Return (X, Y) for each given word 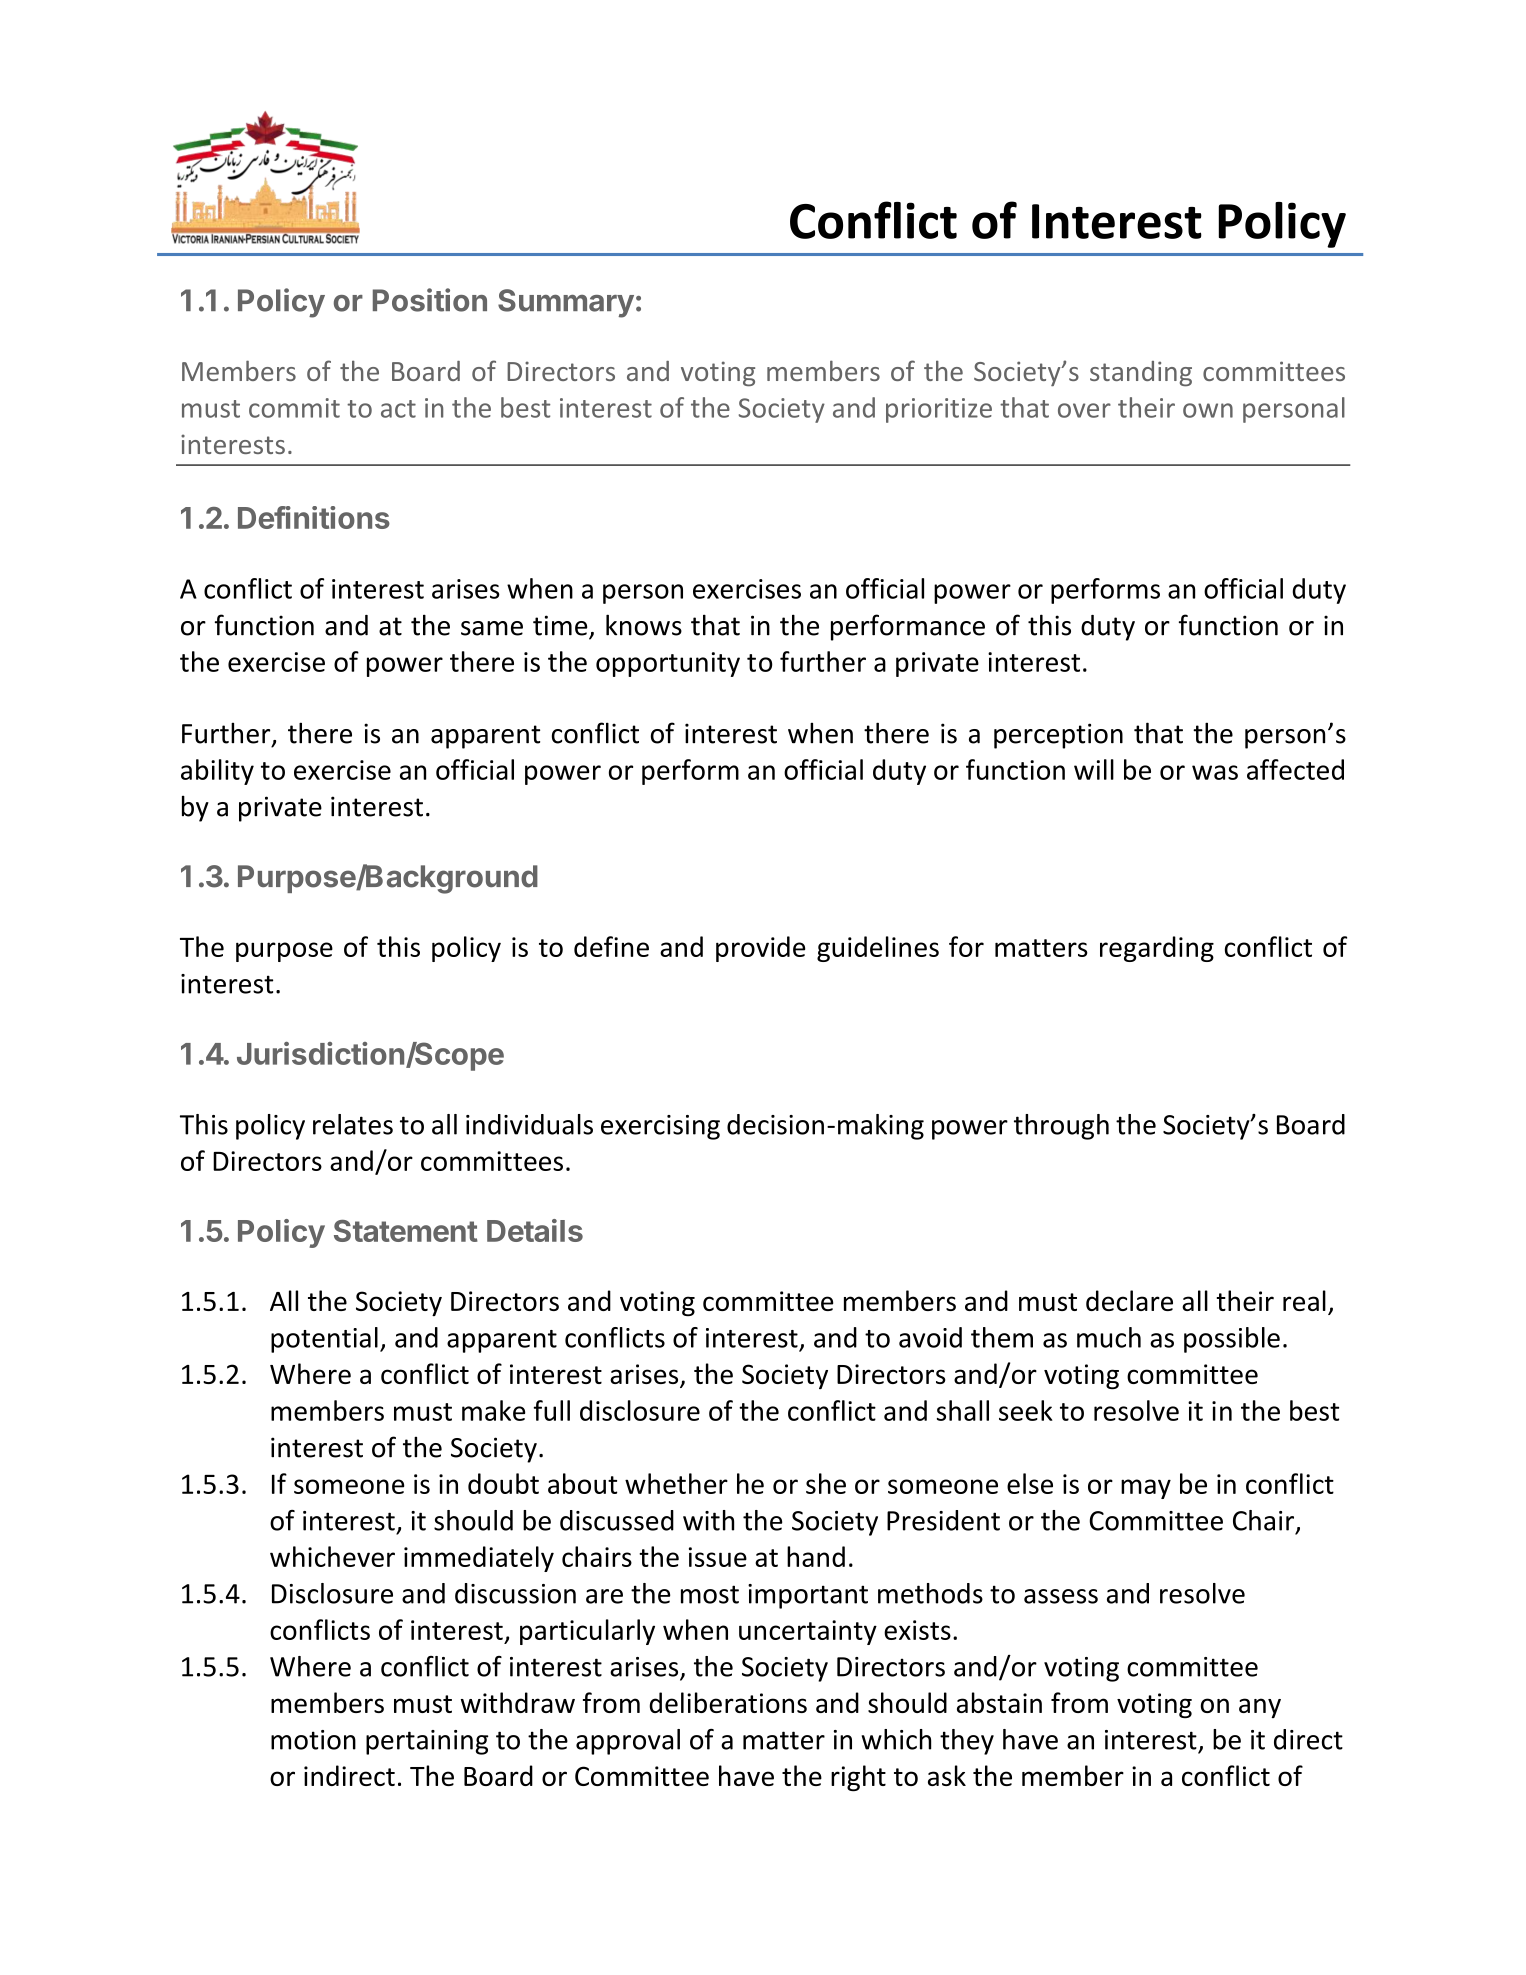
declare (1129, 1300)
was (1215, 772)
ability (217, 772)
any (1260, 1708)
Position (430, 300)
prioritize (939, 410)
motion (313, 1740)
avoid (930, 1337)
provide (760, 949)
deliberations (728, 1702)
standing (1141, 374)
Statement (406, 1231)
